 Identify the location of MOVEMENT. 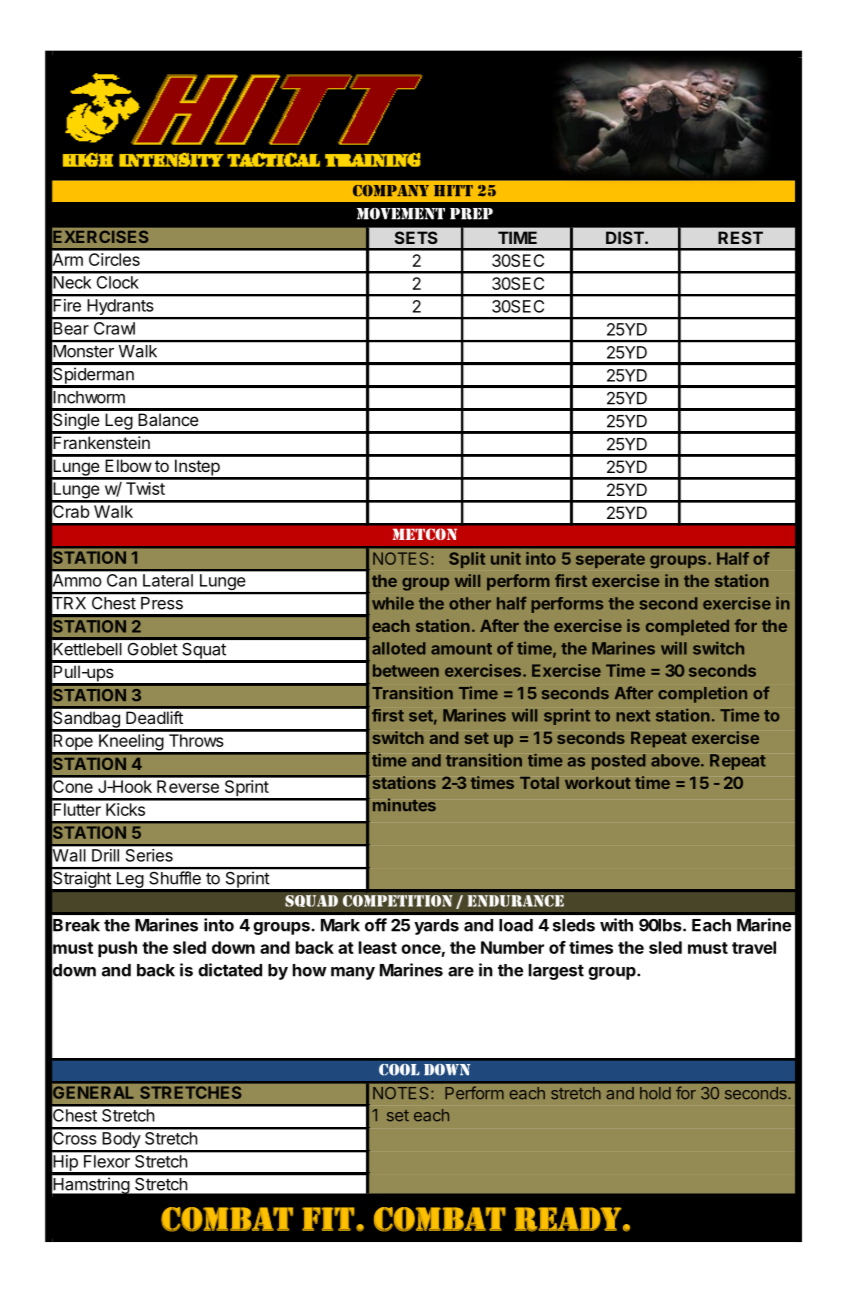
(401, 214).
